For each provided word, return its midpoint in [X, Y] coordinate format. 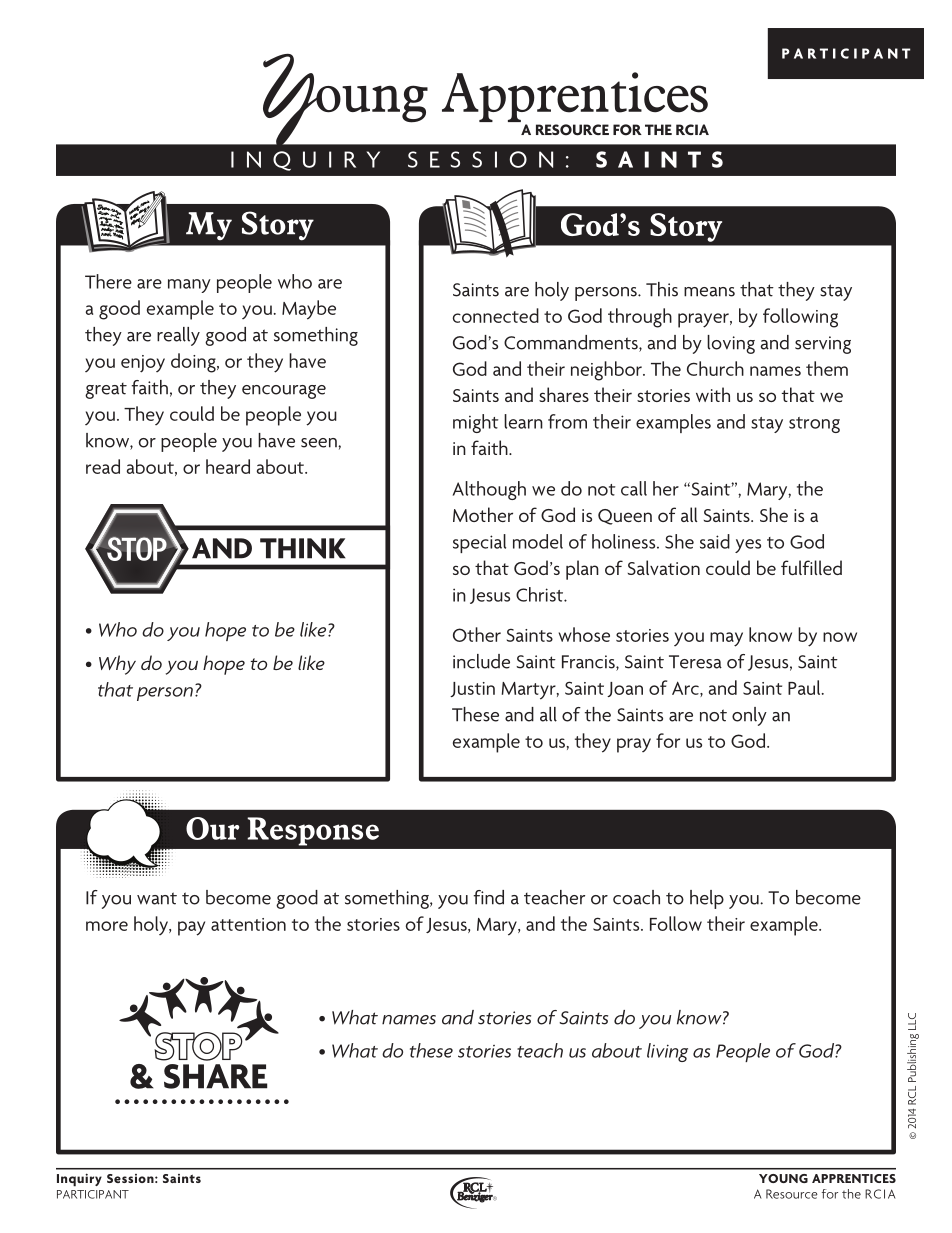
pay [191, 928]
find [489, 897]
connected [496, 315]
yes [748, 546]
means [709, 292]
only [749, 716]
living [667, 1052]
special [479, 543]
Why [117, 665]
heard [228, 466]
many [189, 286]
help [707, 899]
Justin [472, 689]
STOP [198, 1046]
